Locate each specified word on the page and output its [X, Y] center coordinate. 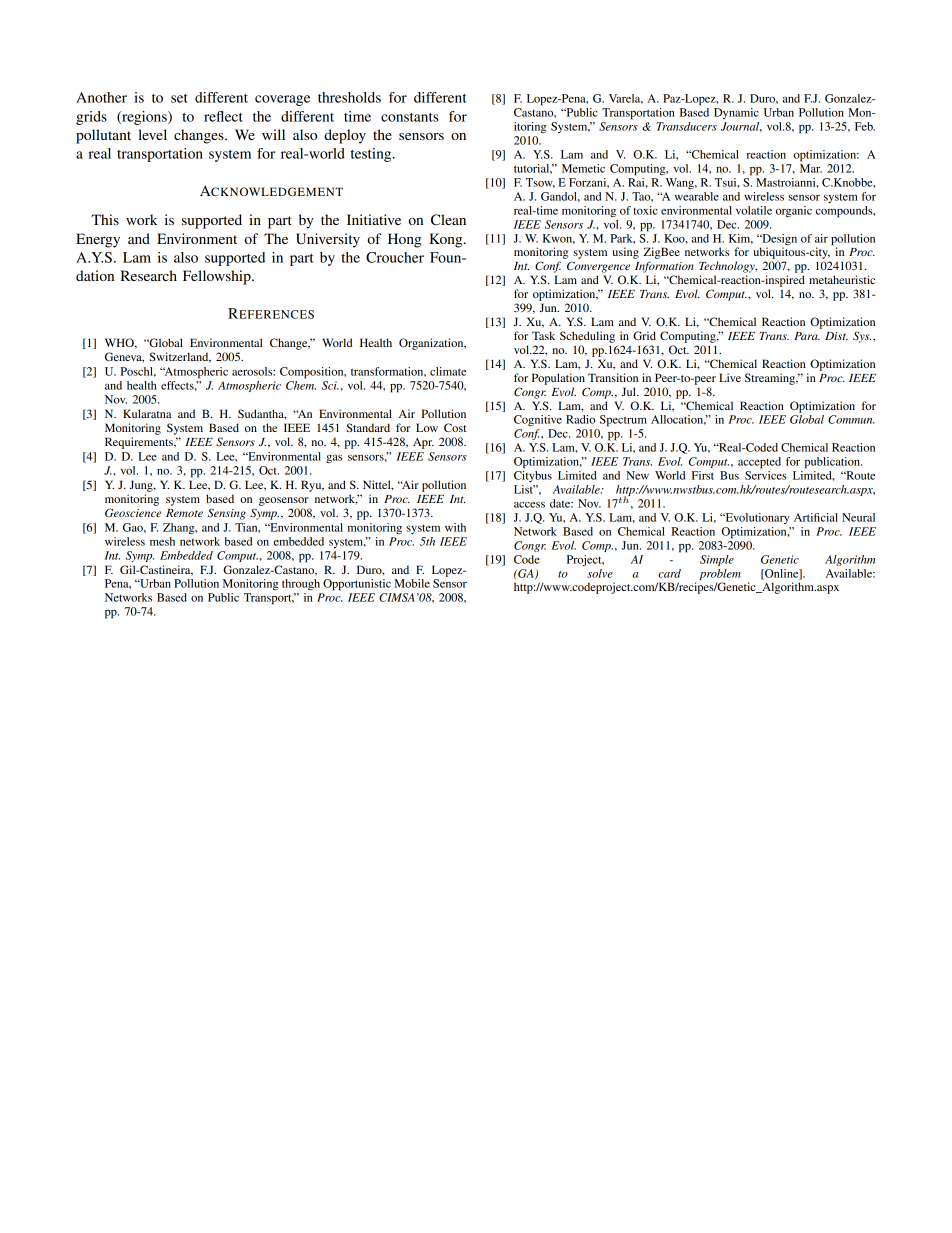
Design [778, 239]
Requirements [140, 443]
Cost [455, 427]
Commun [851, 419]
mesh [162, 541]
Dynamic [736, 113]
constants [410, 117]
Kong [447, 240]
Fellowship [218, 277]
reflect [223, 116]
